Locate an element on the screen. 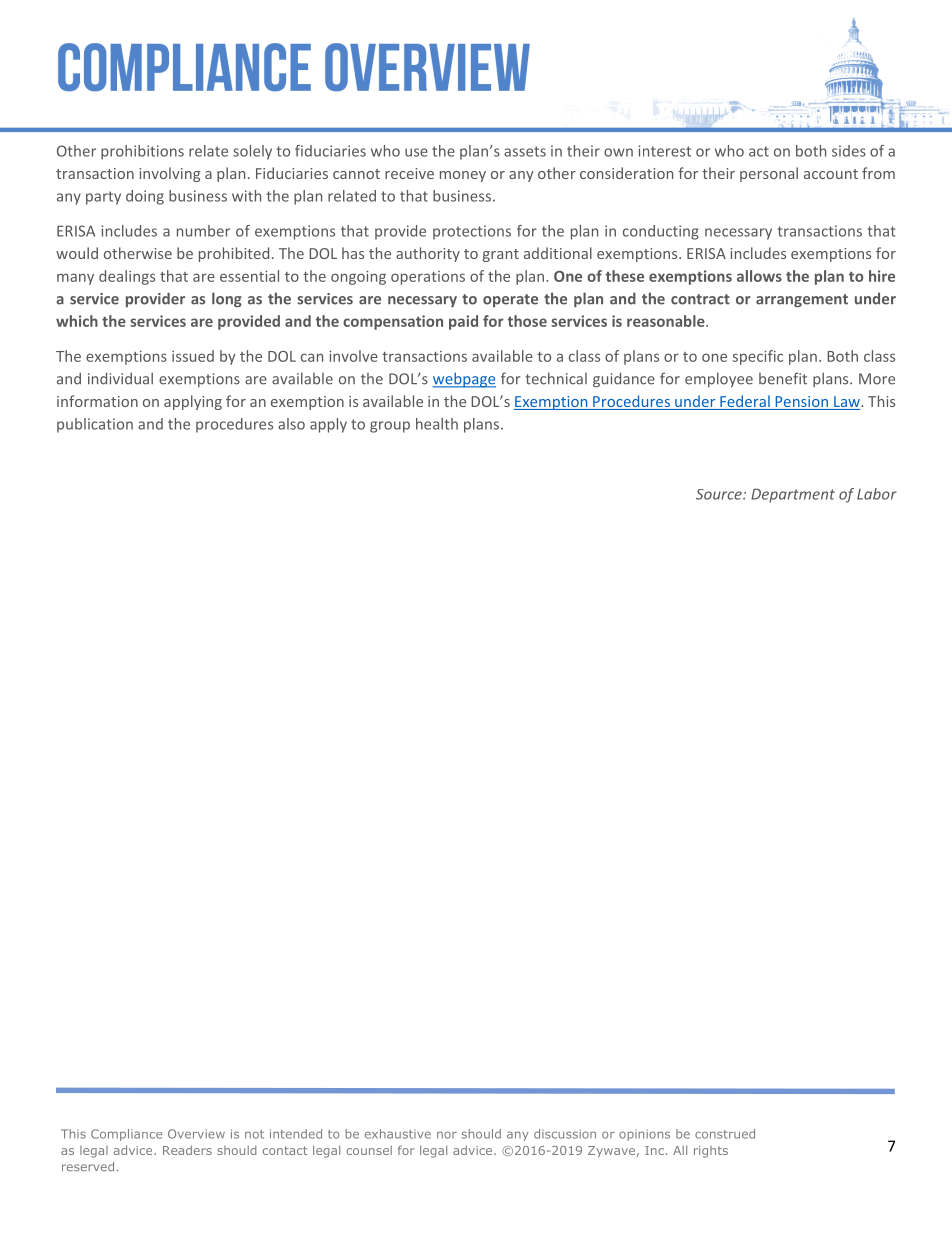 The height and width of the screenshot is (1233, 952). construed is located at coordinates (725, 1134).
